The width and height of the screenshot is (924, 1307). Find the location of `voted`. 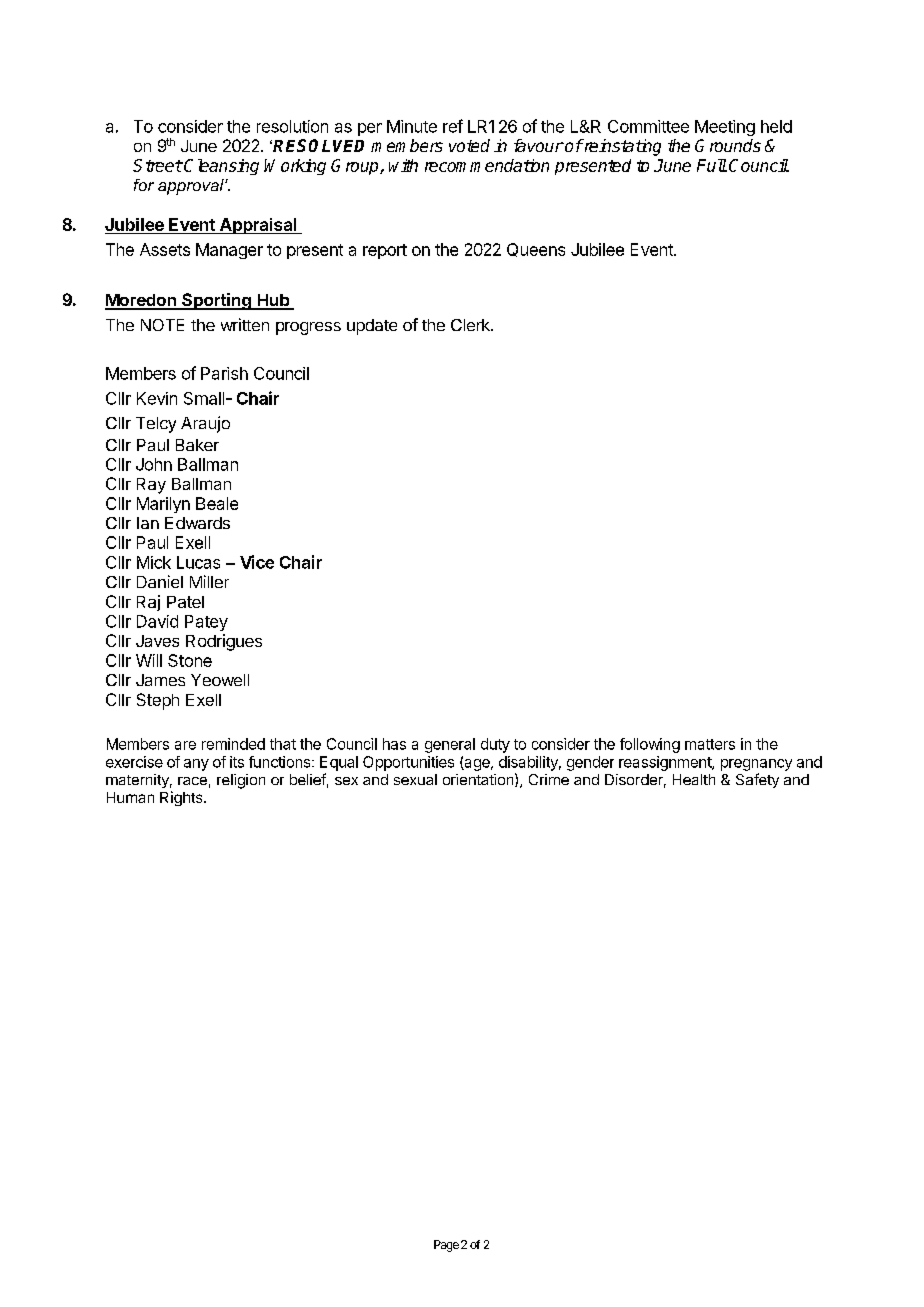

voted is located at coordinates (469, 145).
